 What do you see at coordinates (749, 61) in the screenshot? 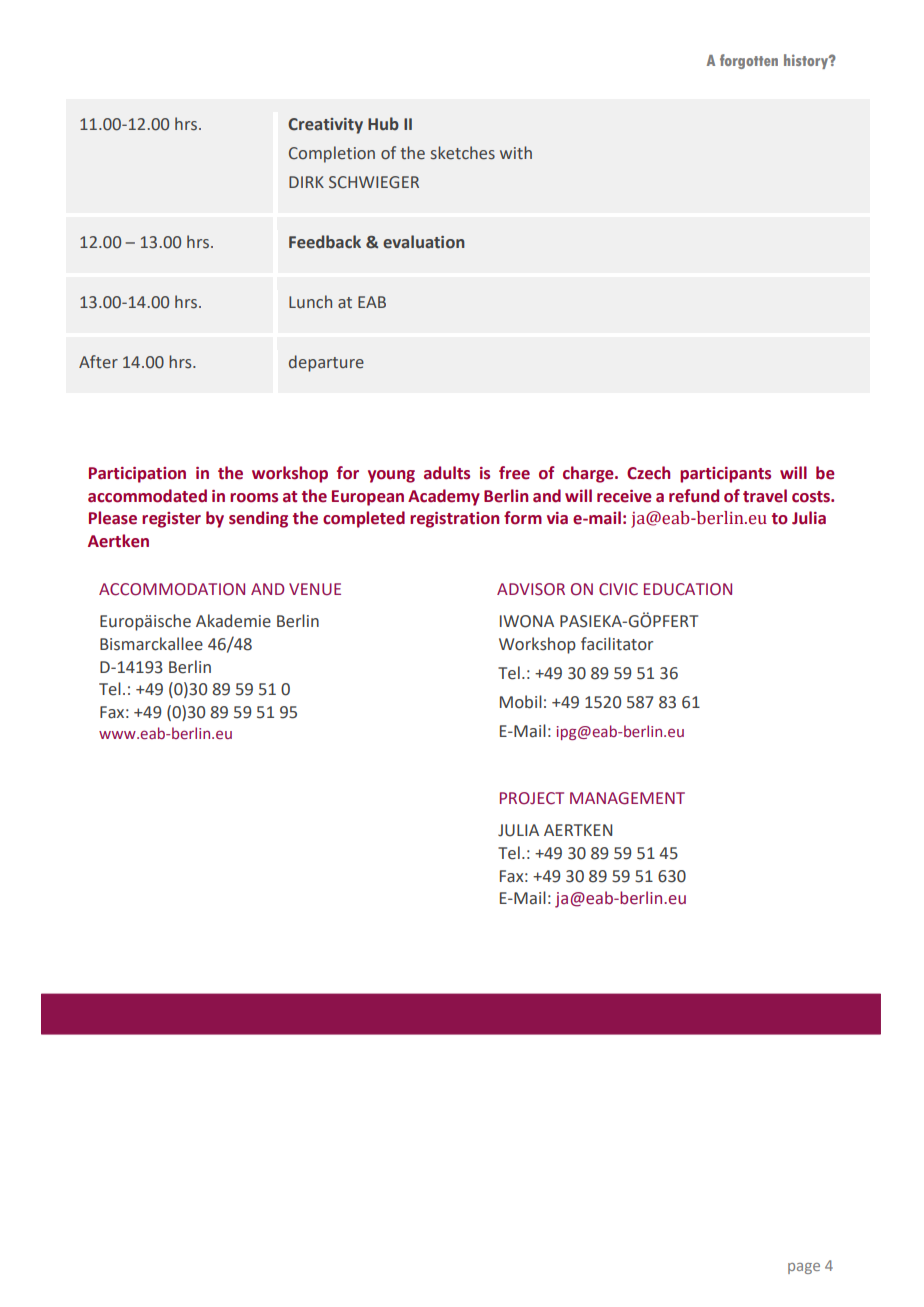
I see `forgotten` at bounding box center [749, 61].
